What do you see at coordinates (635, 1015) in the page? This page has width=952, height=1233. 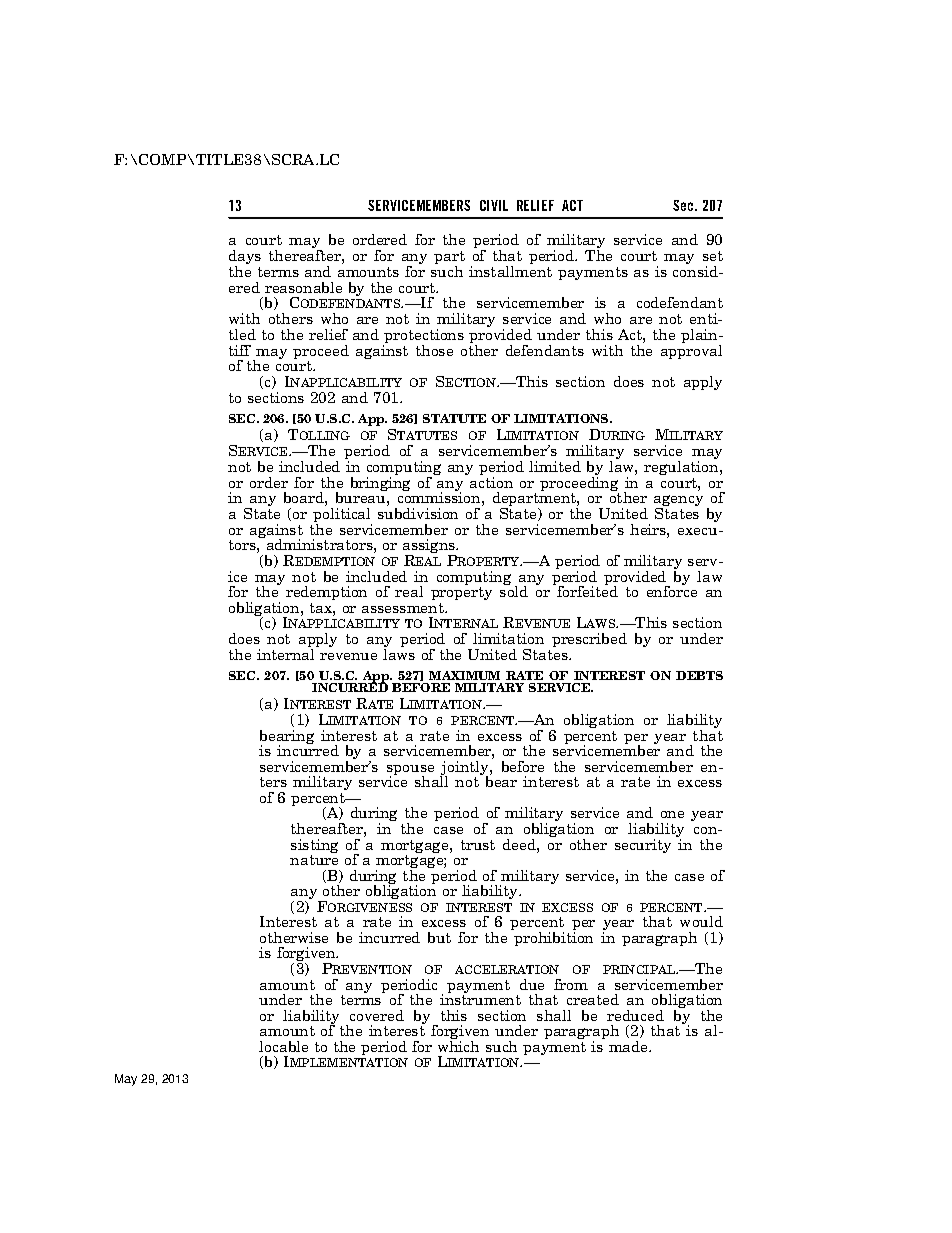 I see `reduced` at bounding box center [635, 1015].
